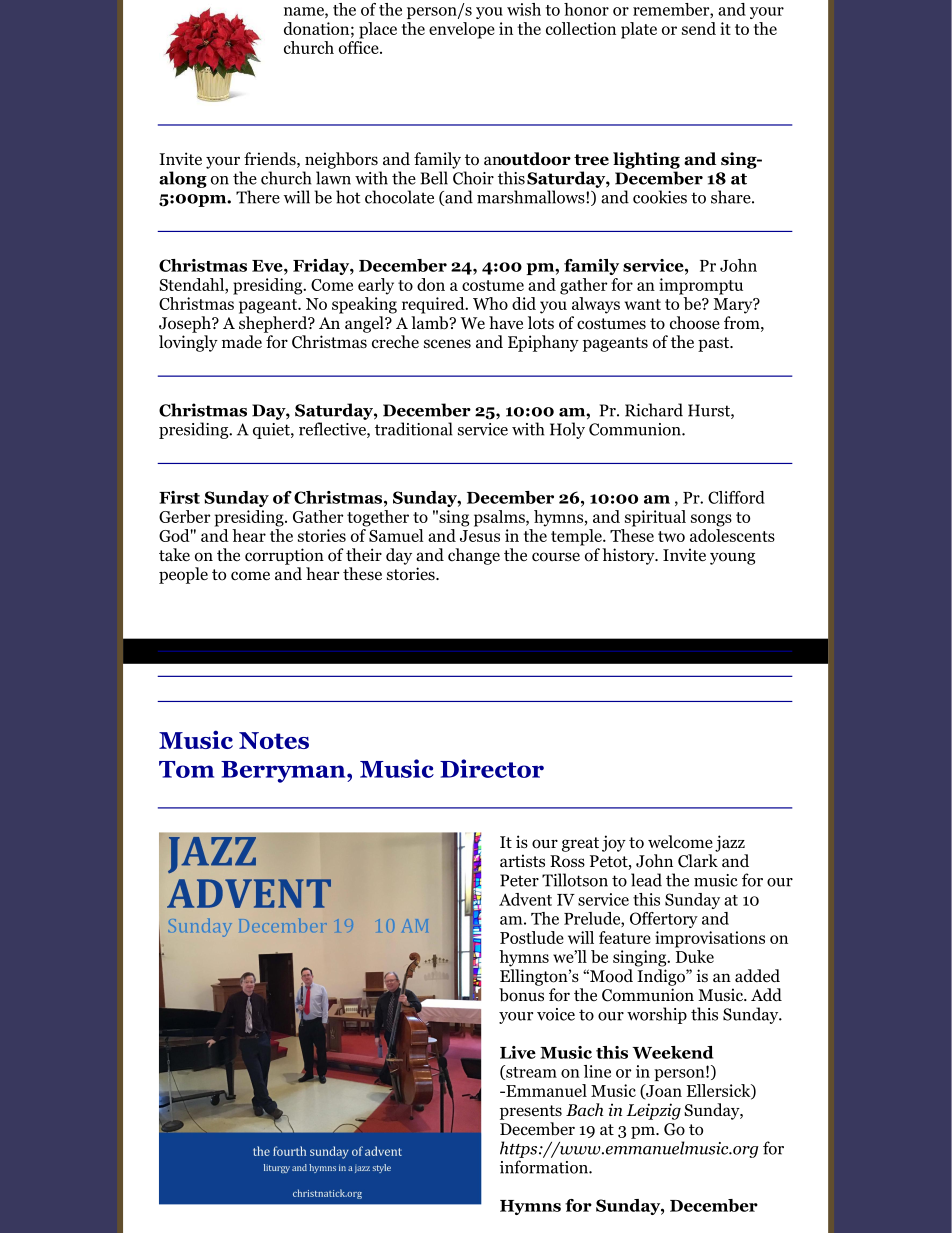 This screenshot has height=1233, width=952. I want to click on corruption, so click(284, 556).
